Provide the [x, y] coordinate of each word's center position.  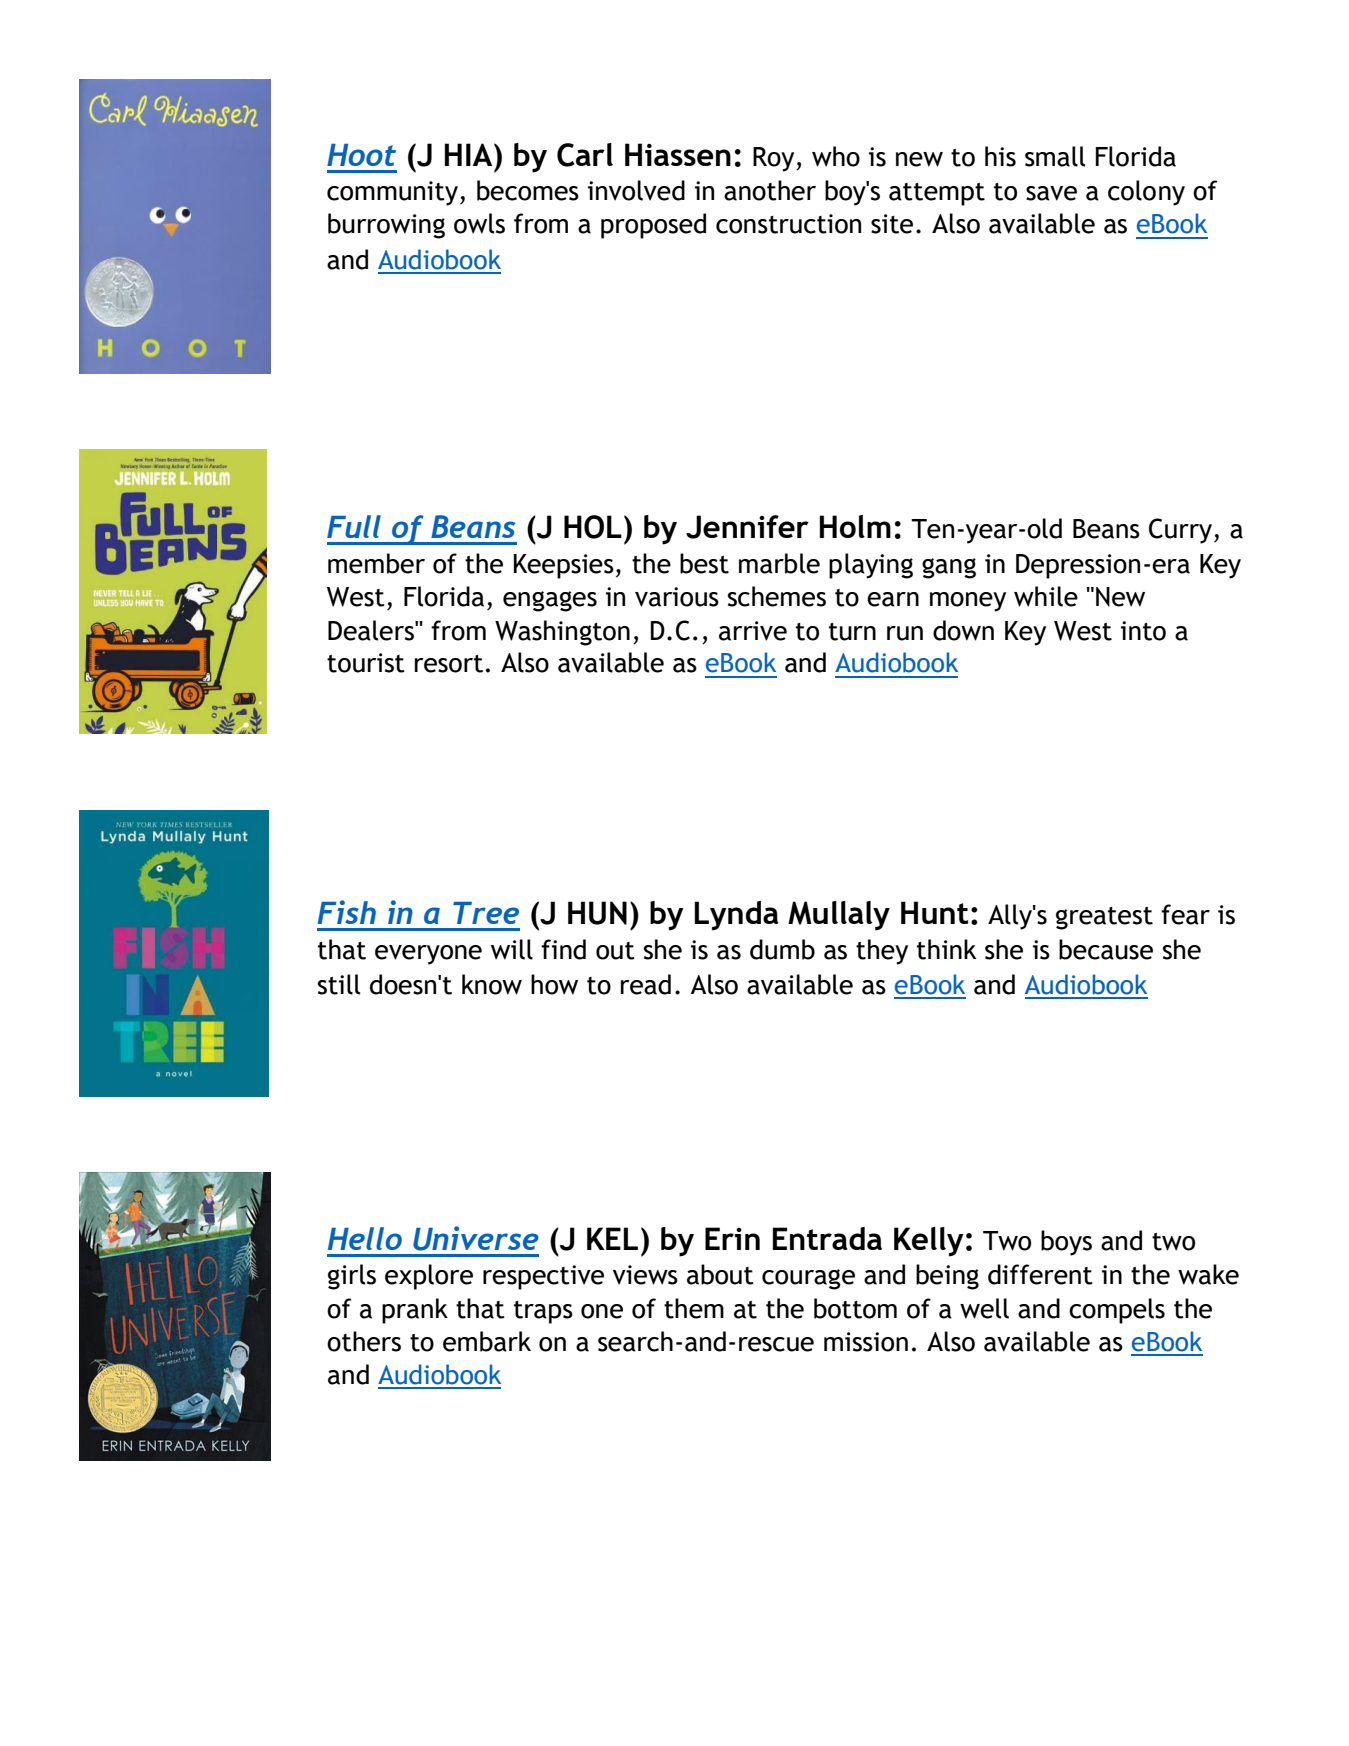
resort [449, 664]
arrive [753, 631]
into [1143, 631]
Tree [486, 913]
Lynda [736, 916]
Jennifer [747, 527]
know [492, 984]
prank [415, 1311]
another [770, 190]
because [1106, 949]
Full [354, 526]
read [646, 984]
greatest [1104, 918]
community [392, 193]
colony [1146, 193]
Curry [1180, 531]
